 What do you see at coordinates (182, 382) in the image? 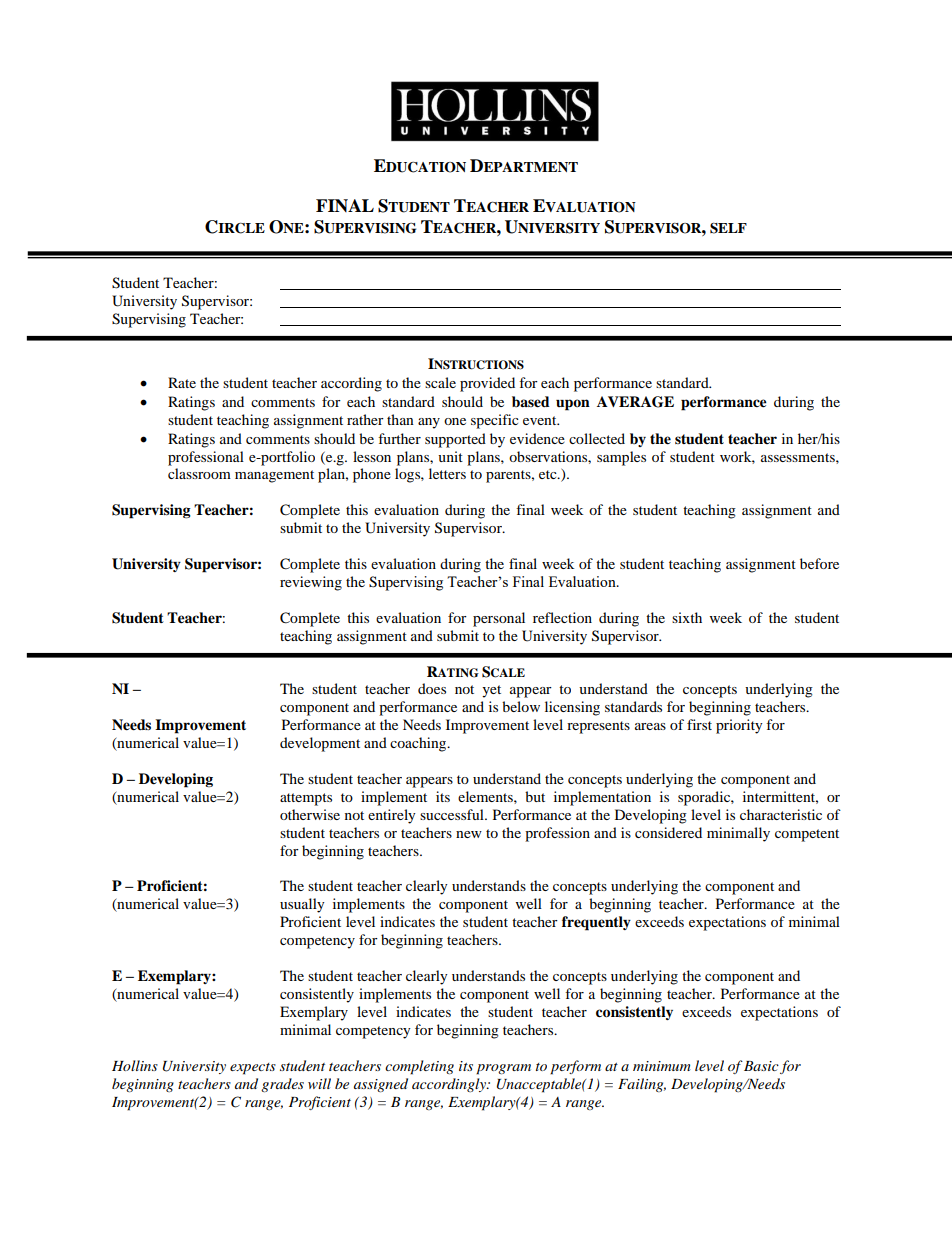
I see `Rate` at bounding box center [182, 382].
